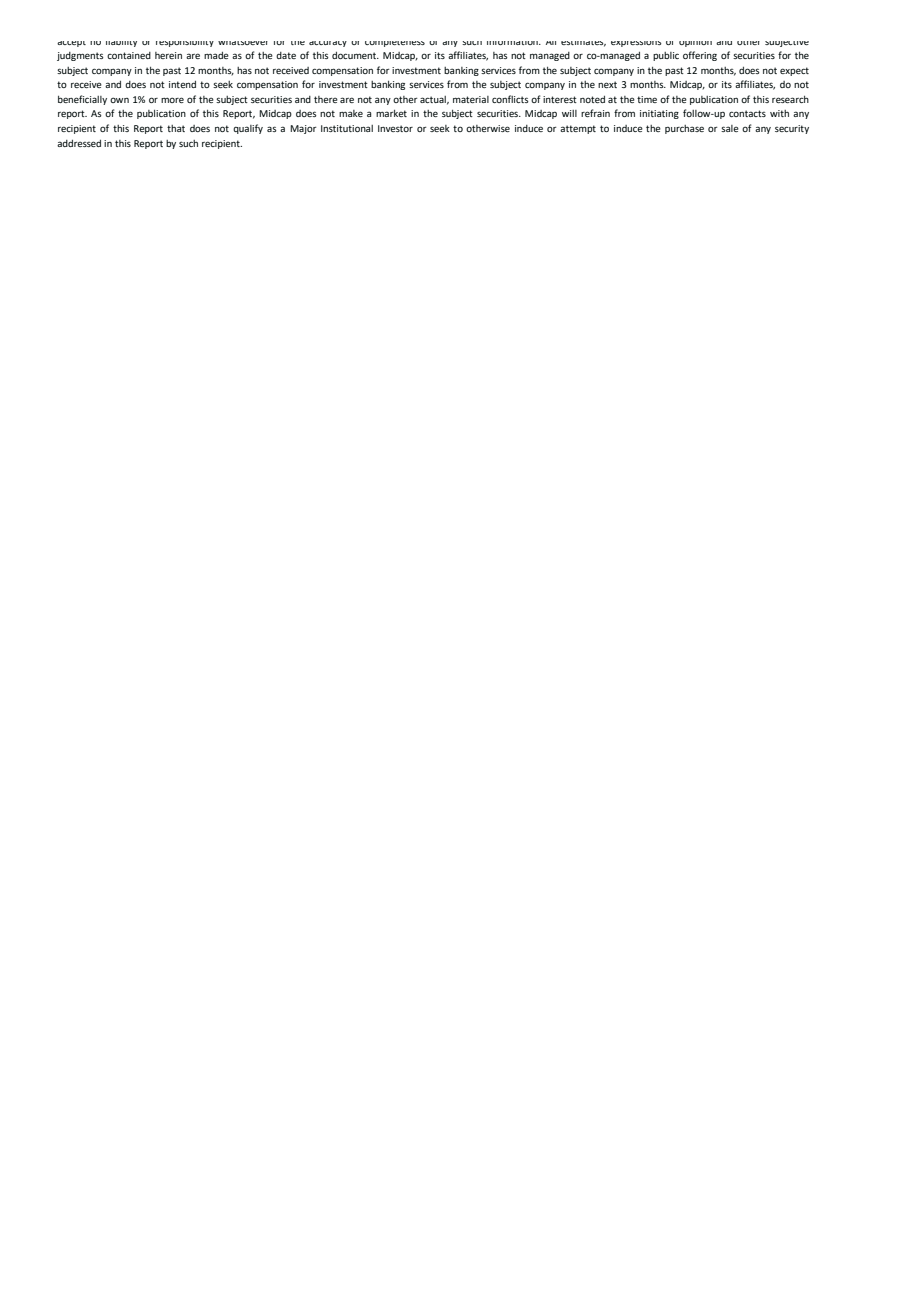 This screenshot has height=1308, width=924. Describe the element at coordinates (510, 99) in the screenshot. I see `conflicts` at that location.
